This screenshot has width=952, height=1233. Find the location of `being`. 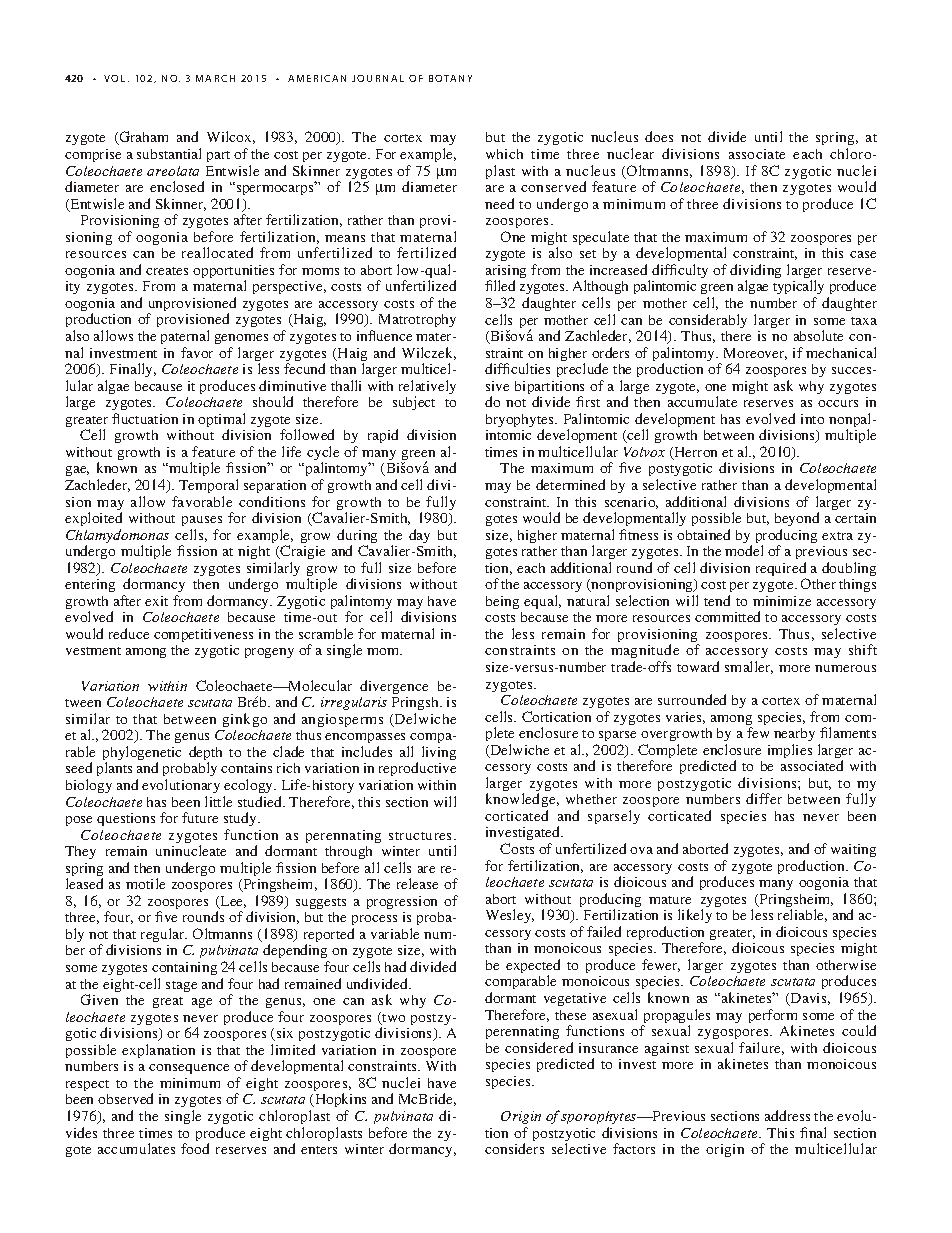

being is located at coordinates (502, 602).
